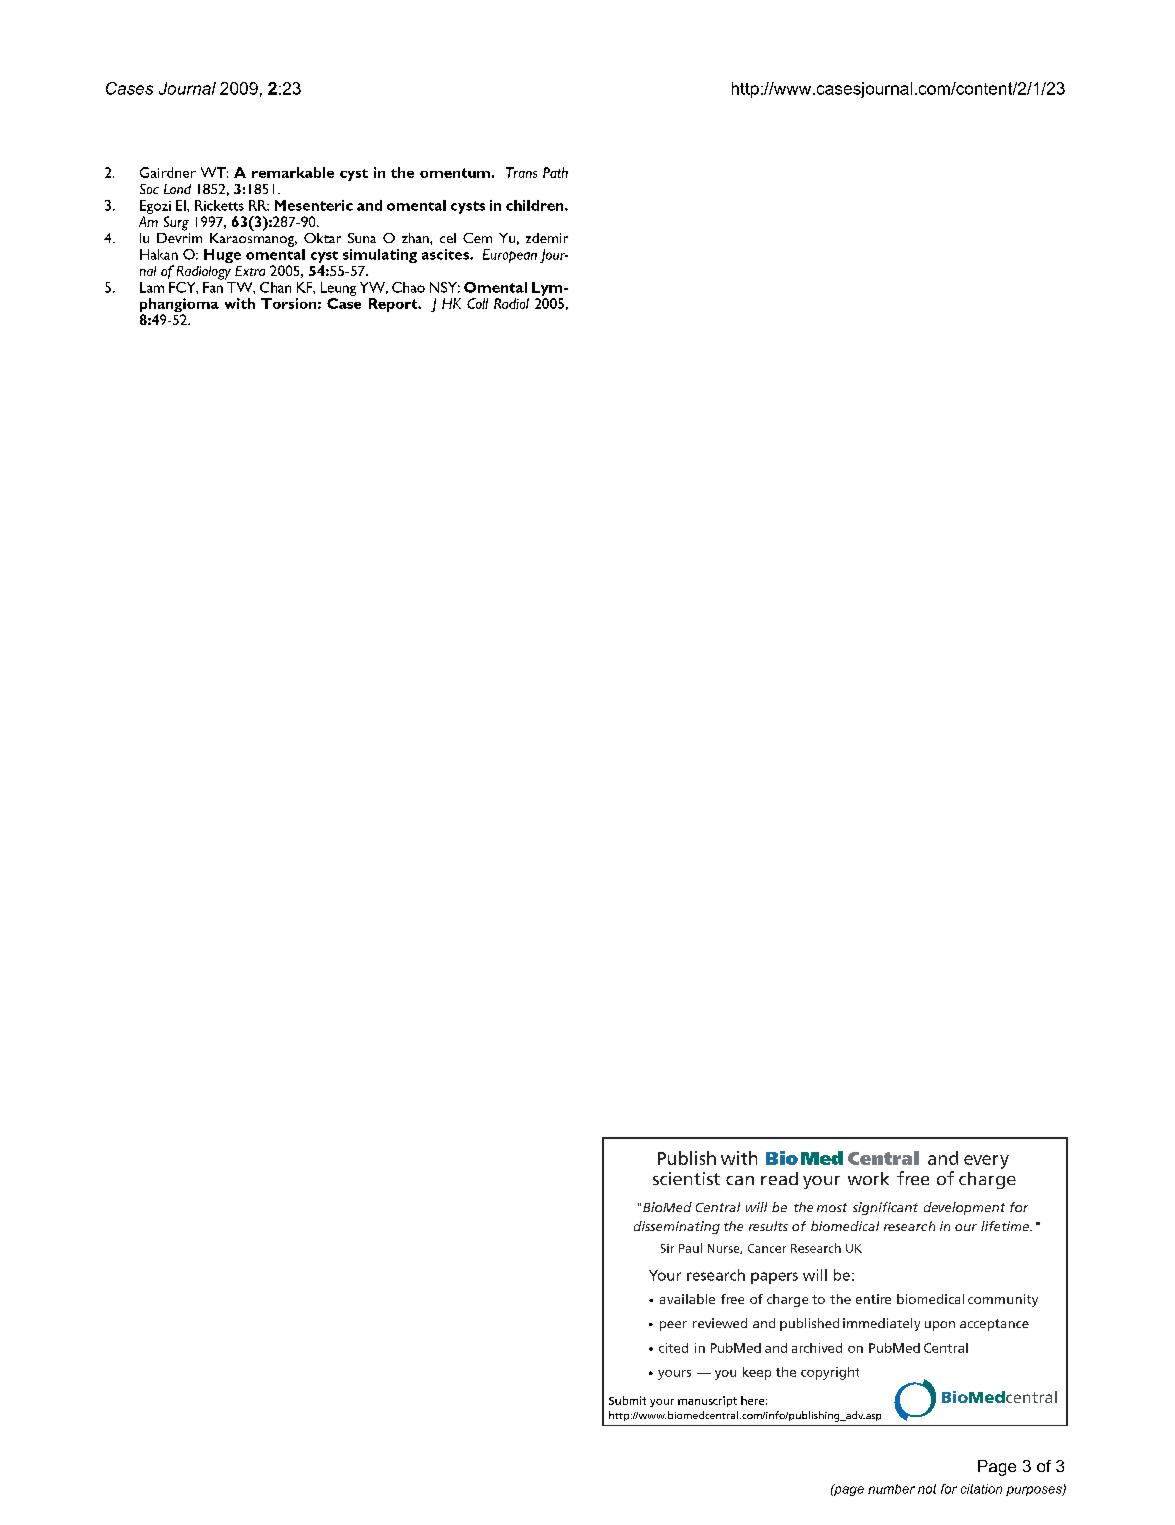 The width and height of the screenshot is (1175, 1525). What do you see at coordinates (219, 205) in the screenshot?
I see `Ricketts` at bounding box center [219, 205].
